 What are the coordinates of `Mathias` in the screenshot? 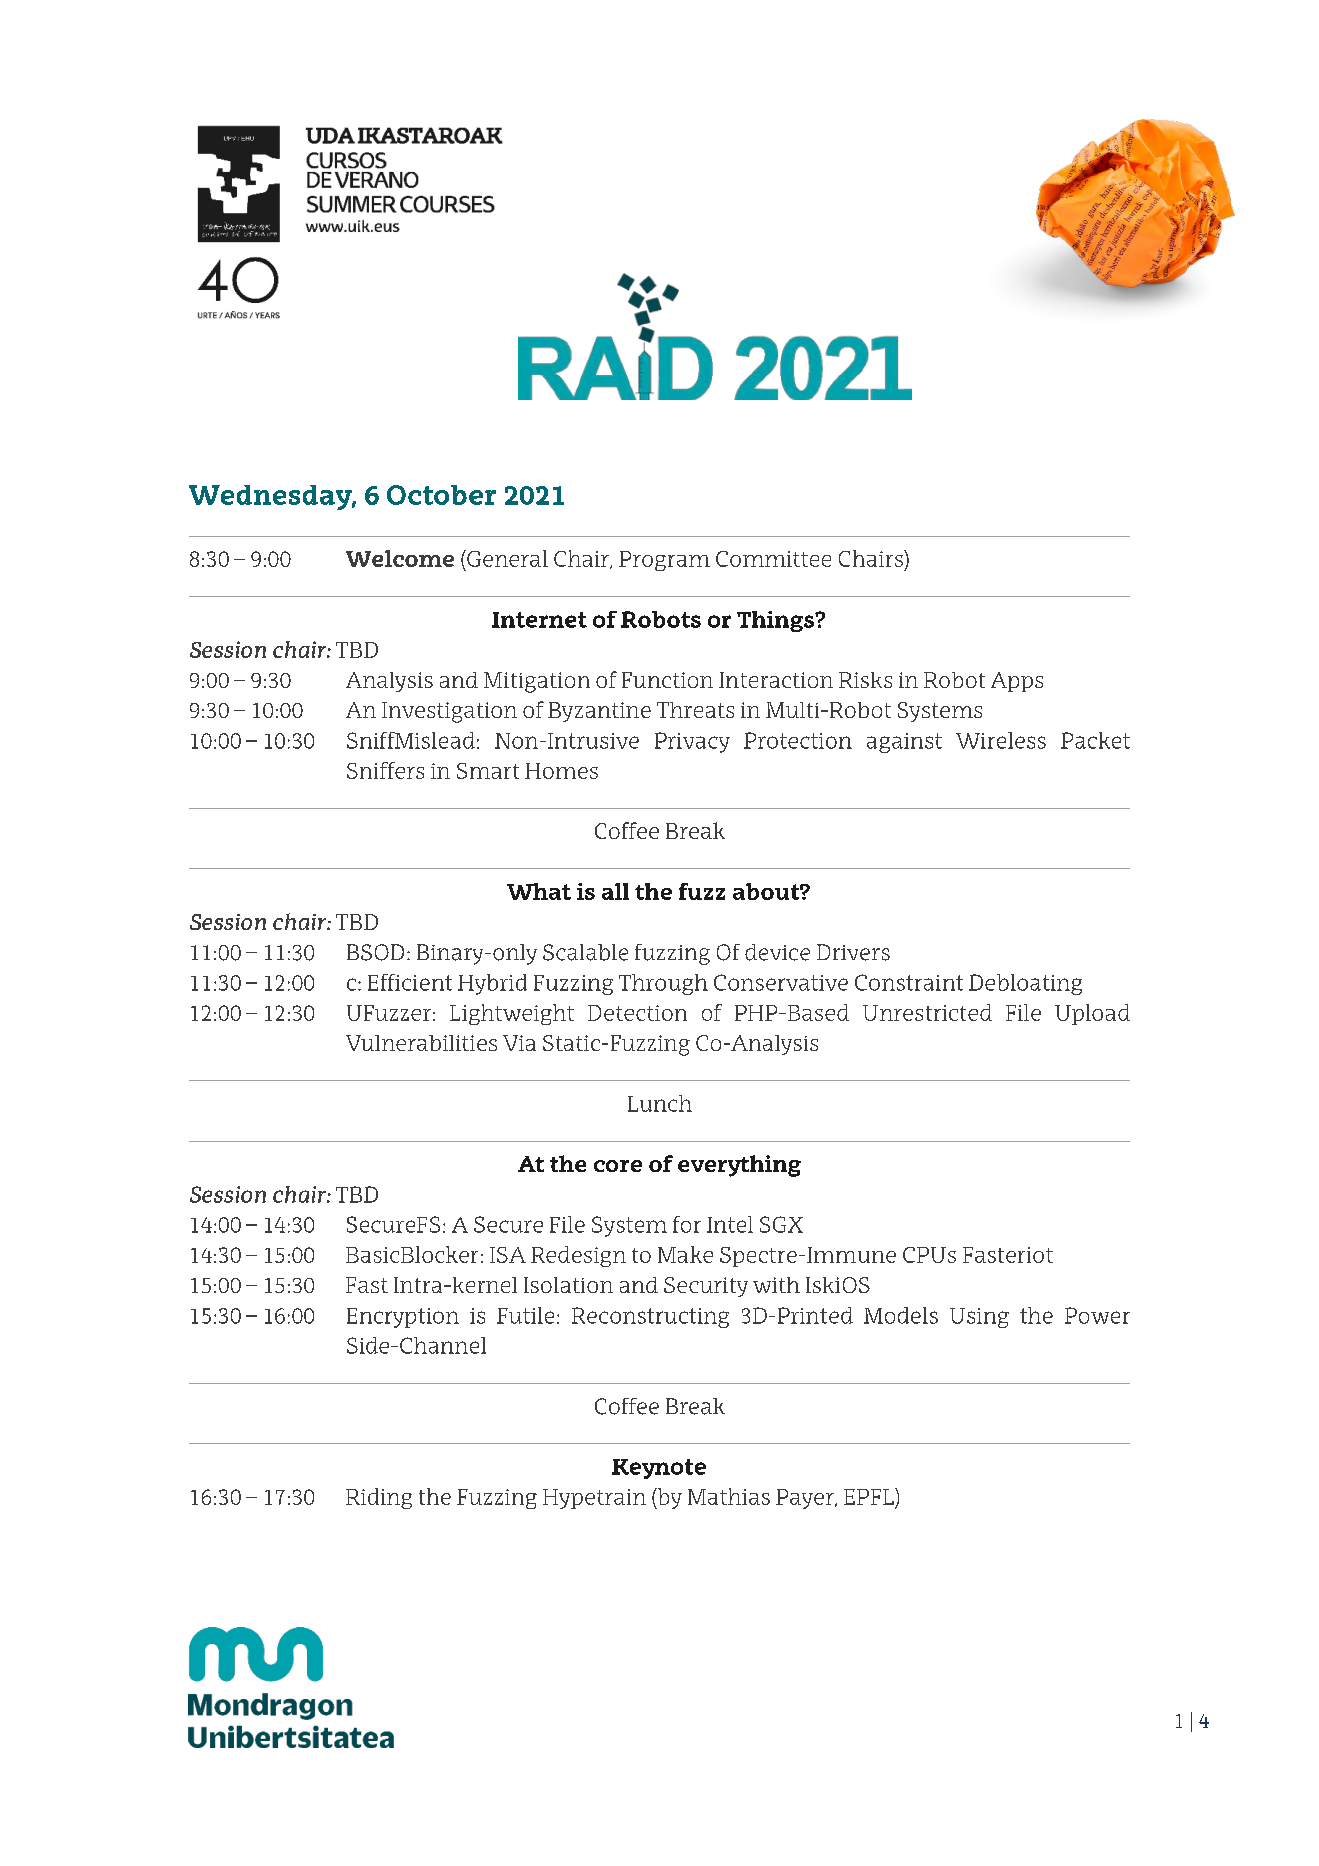 It's located at (729, 1496).
